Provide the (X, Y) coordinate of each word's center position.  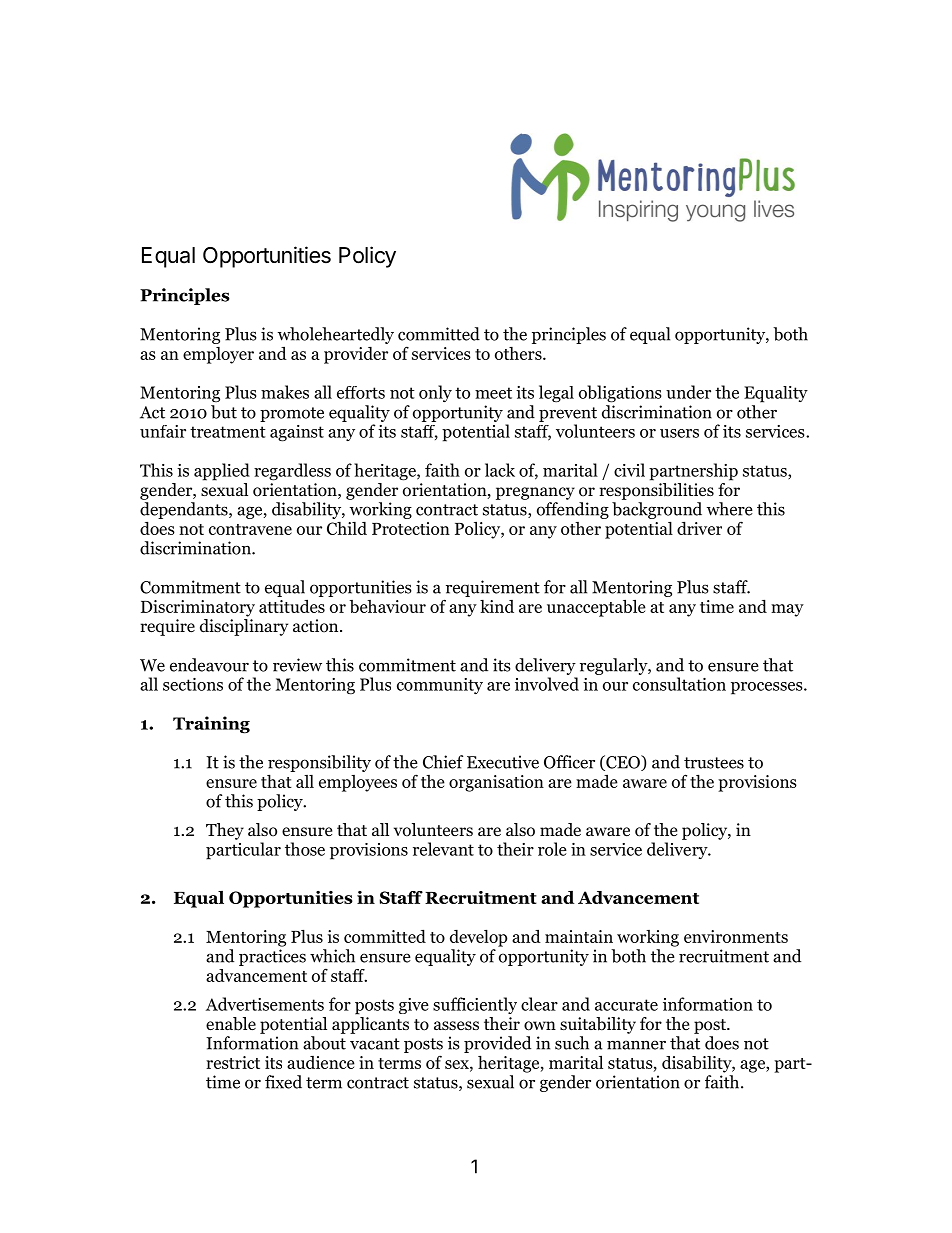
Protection (411, 528)
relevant (443, 849)
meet (493, 393)
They (225, 831)
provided (497, 1046)
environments (736, 936)
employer (218, 355)
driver (699, 528)
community (440, 686)
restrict (233, 1062)
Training (211, 725)
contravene (250, 529)
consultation (679, 684)
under (688, 392)
